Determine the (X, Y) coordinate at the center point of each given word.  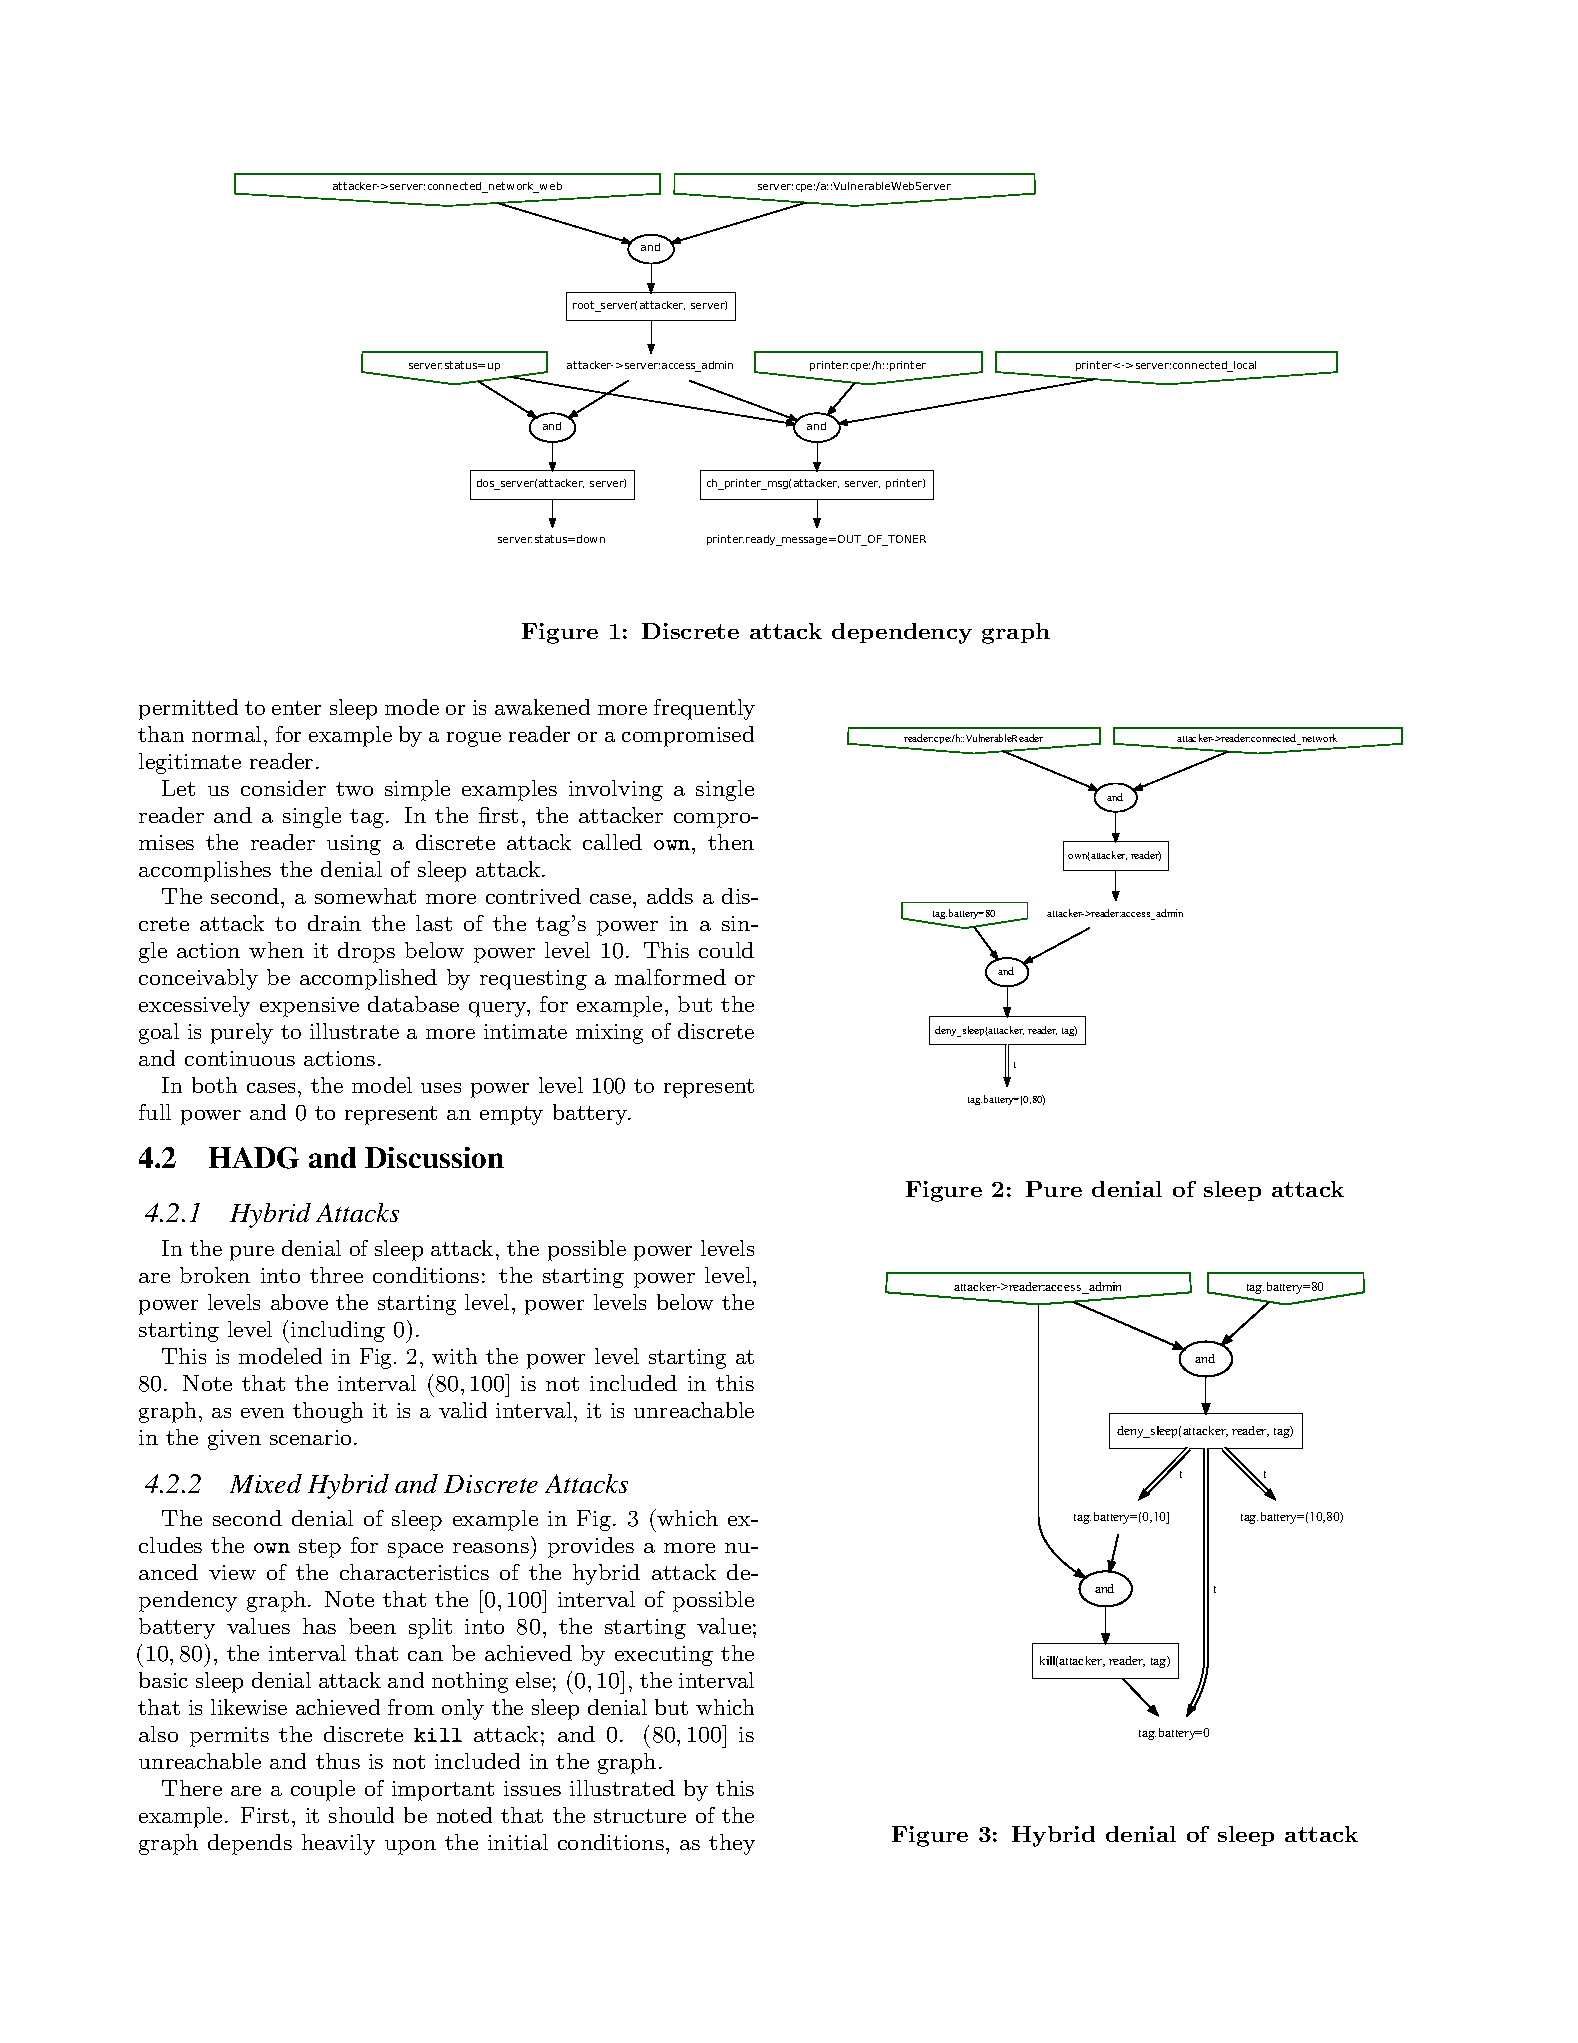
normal (226, 734)
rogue (474, 739)
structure (640, 1816)
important (443, 1791)
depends (250, 1844)
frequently (704, 709)
